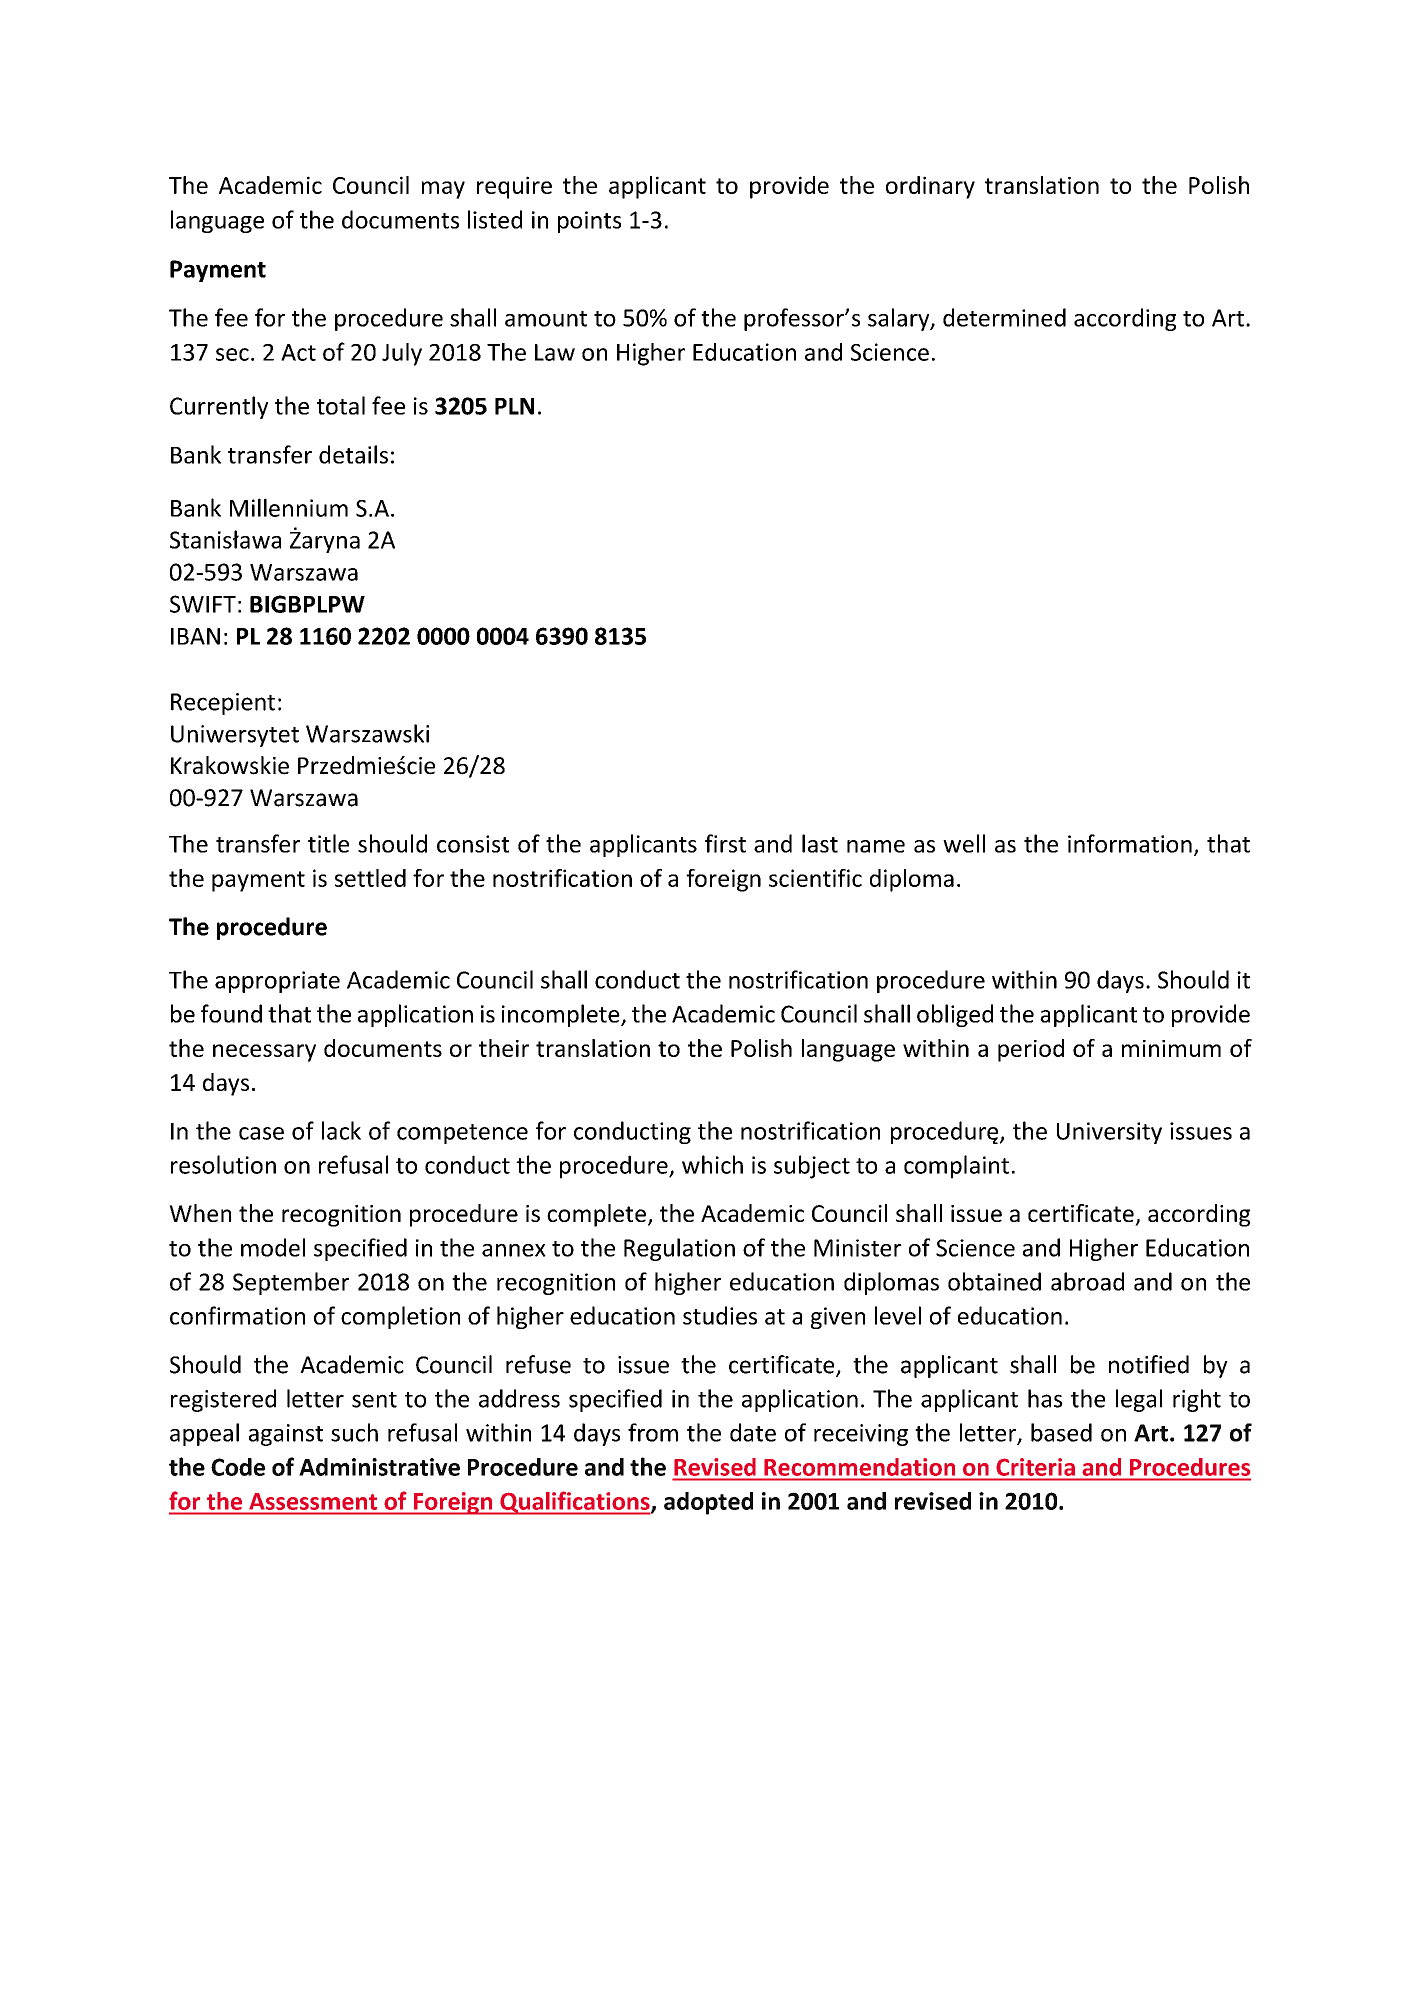 The image size is (1420, 2008). Describe the element at coordinates (725, 843) in the page. I see `first` at that location.
